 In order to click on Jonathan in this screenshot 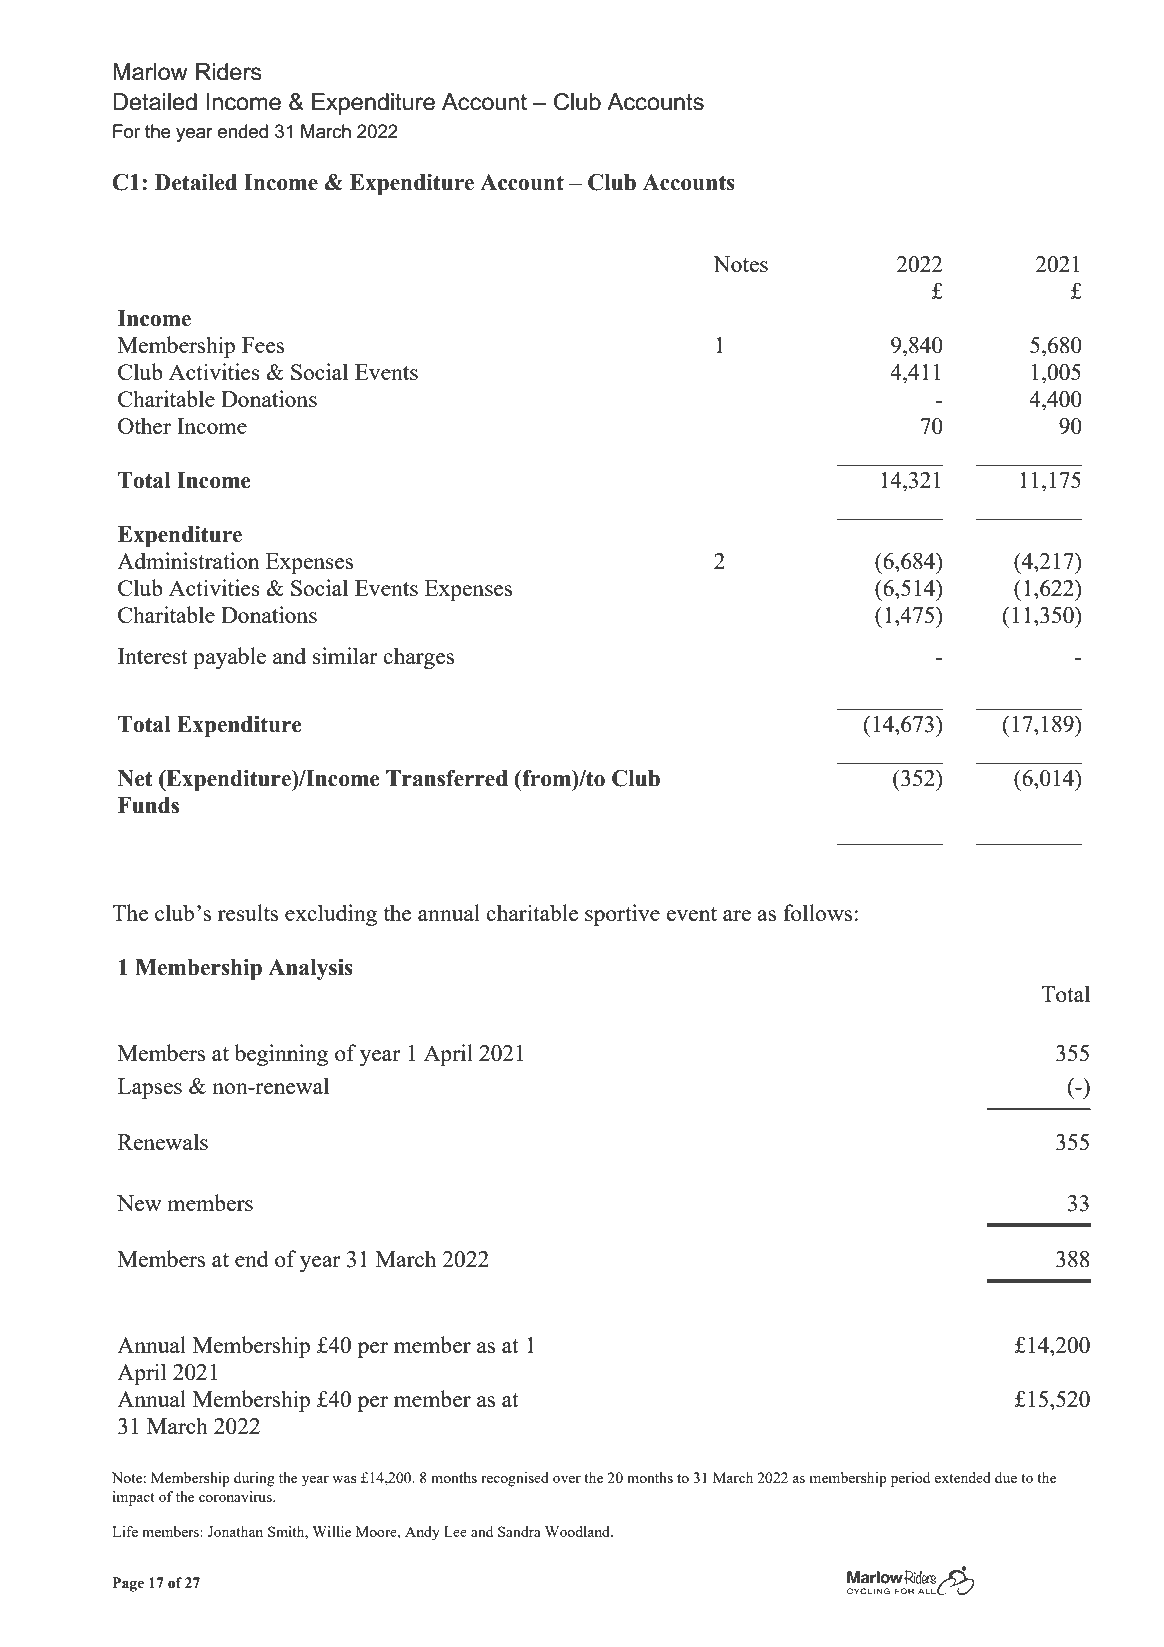, I will do `click(235, 1531)`.
